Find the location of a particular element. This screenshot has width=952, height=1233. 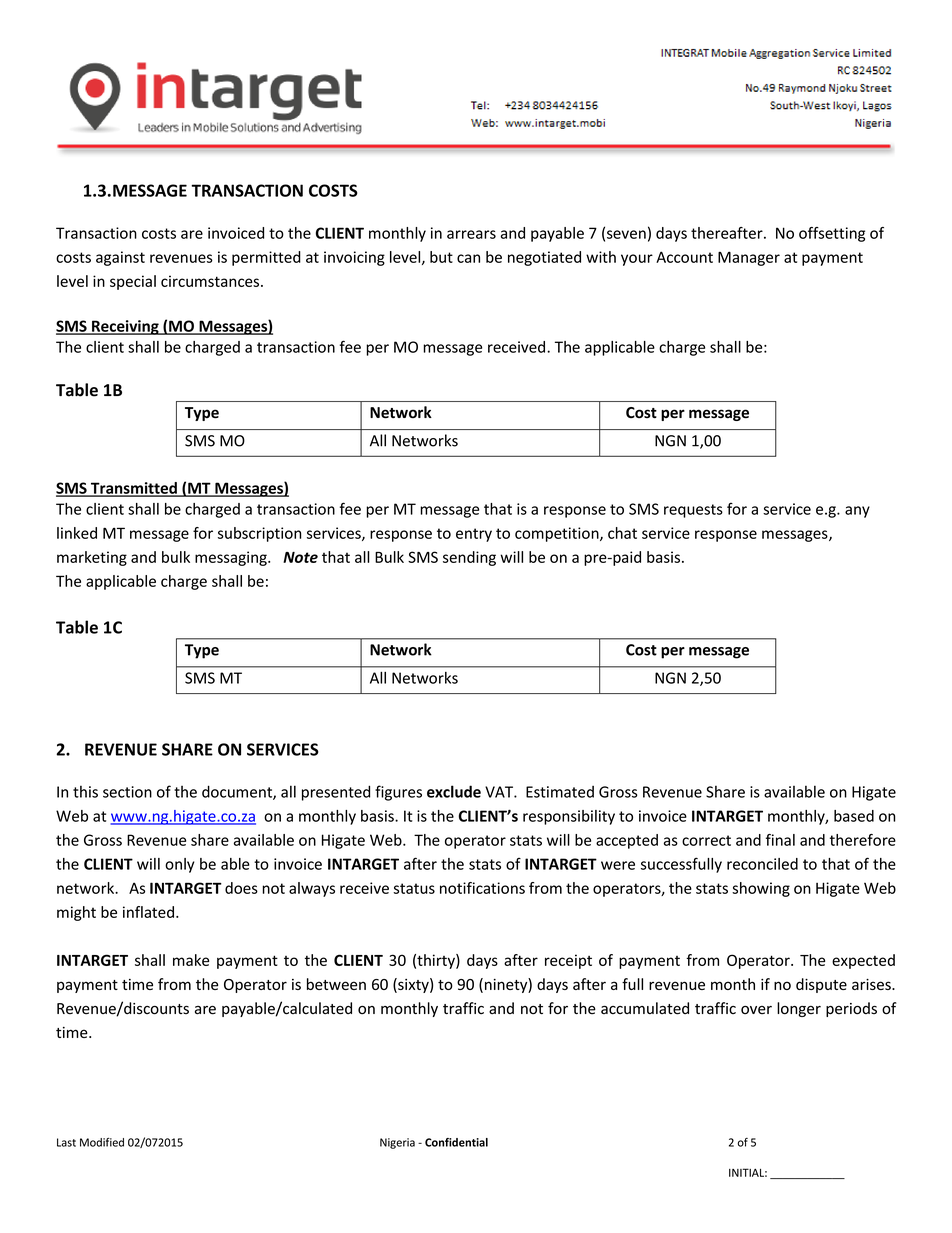

Modified is located at coordinates (102, 1142).
